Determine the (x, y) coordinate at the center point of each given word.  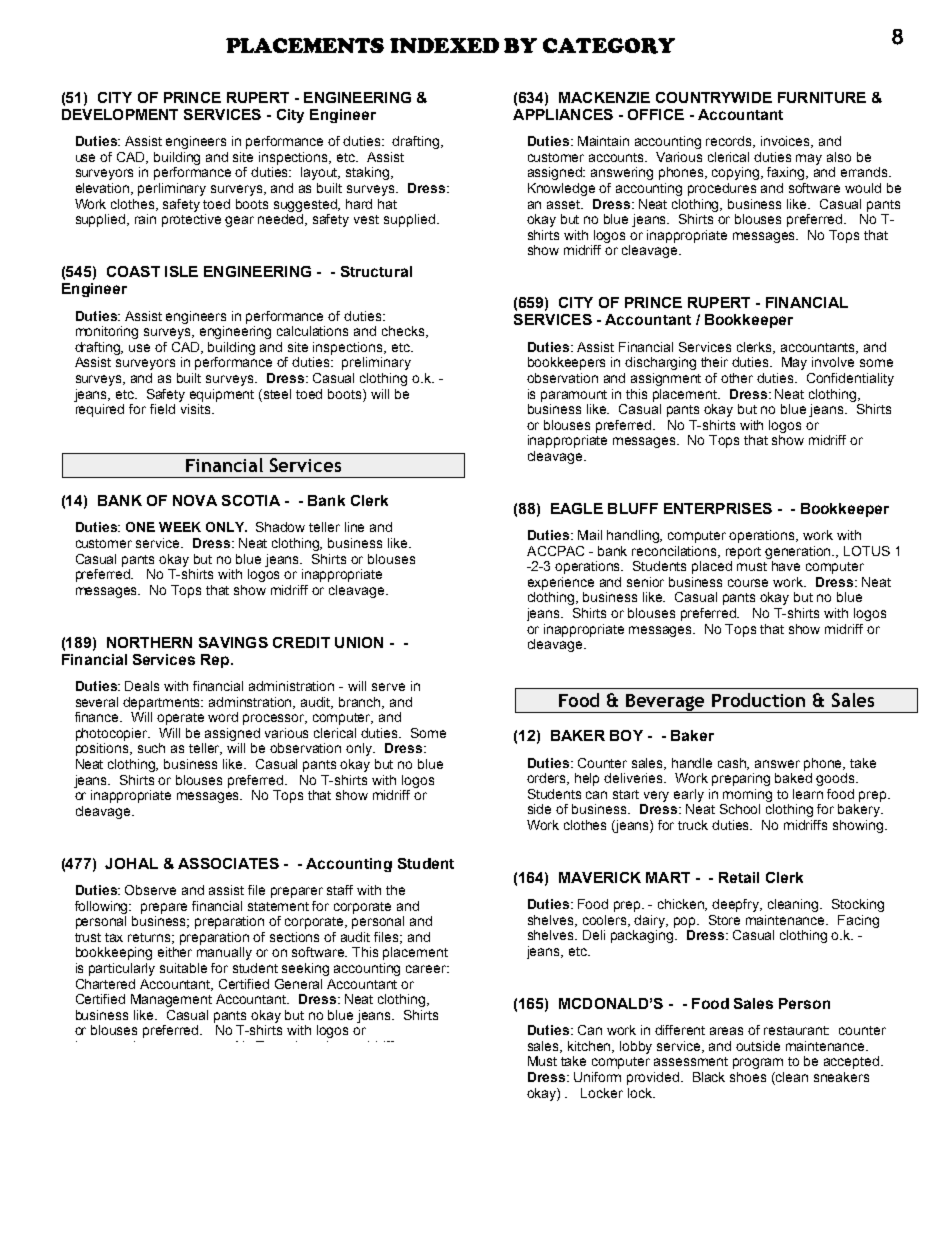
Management (171, 1000)
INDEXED (444, 45)
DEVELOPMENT (120, 114)
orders (548, 779)
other (737, 378)
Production (758, 700)
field (162, 409)
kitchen (591, 1047)
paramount (574, 396)
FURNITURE (822, 97)
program (758, 1063)
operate (180, 719)
